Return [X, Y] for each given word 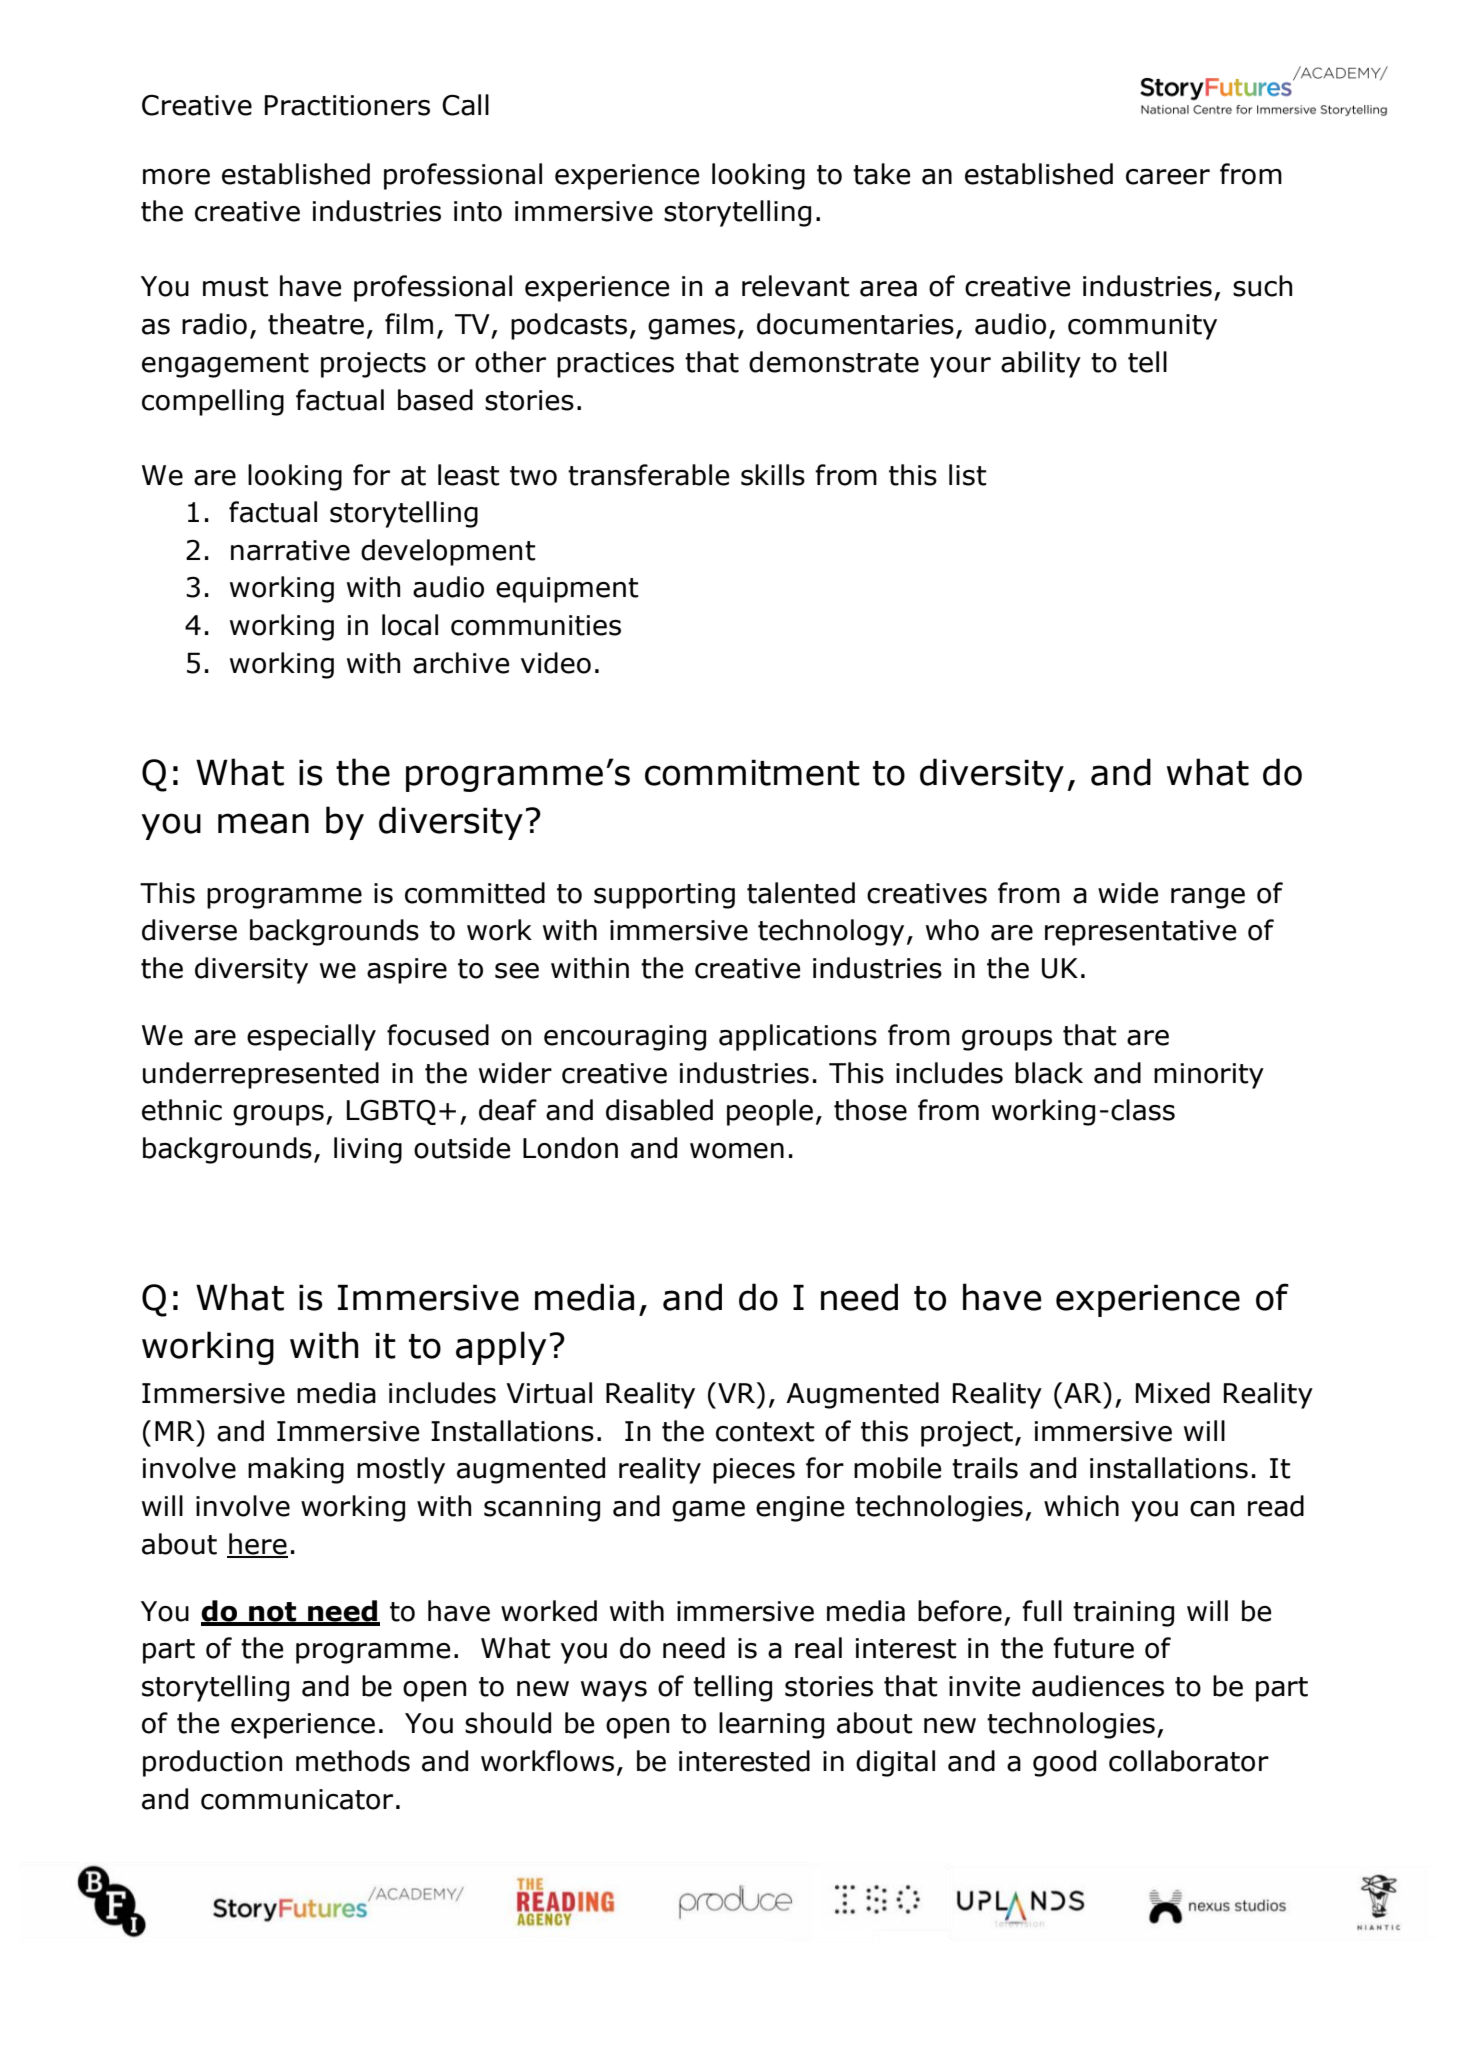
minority [1209, 1076]
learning [771, 1725]
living [368, 1150]
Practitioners [347, 105]
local [410, 625]
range [1208, 898]
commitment [752, 772]
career [1168, 177]
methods [353, 1761]
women [737, 1151]
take [881, 174]
